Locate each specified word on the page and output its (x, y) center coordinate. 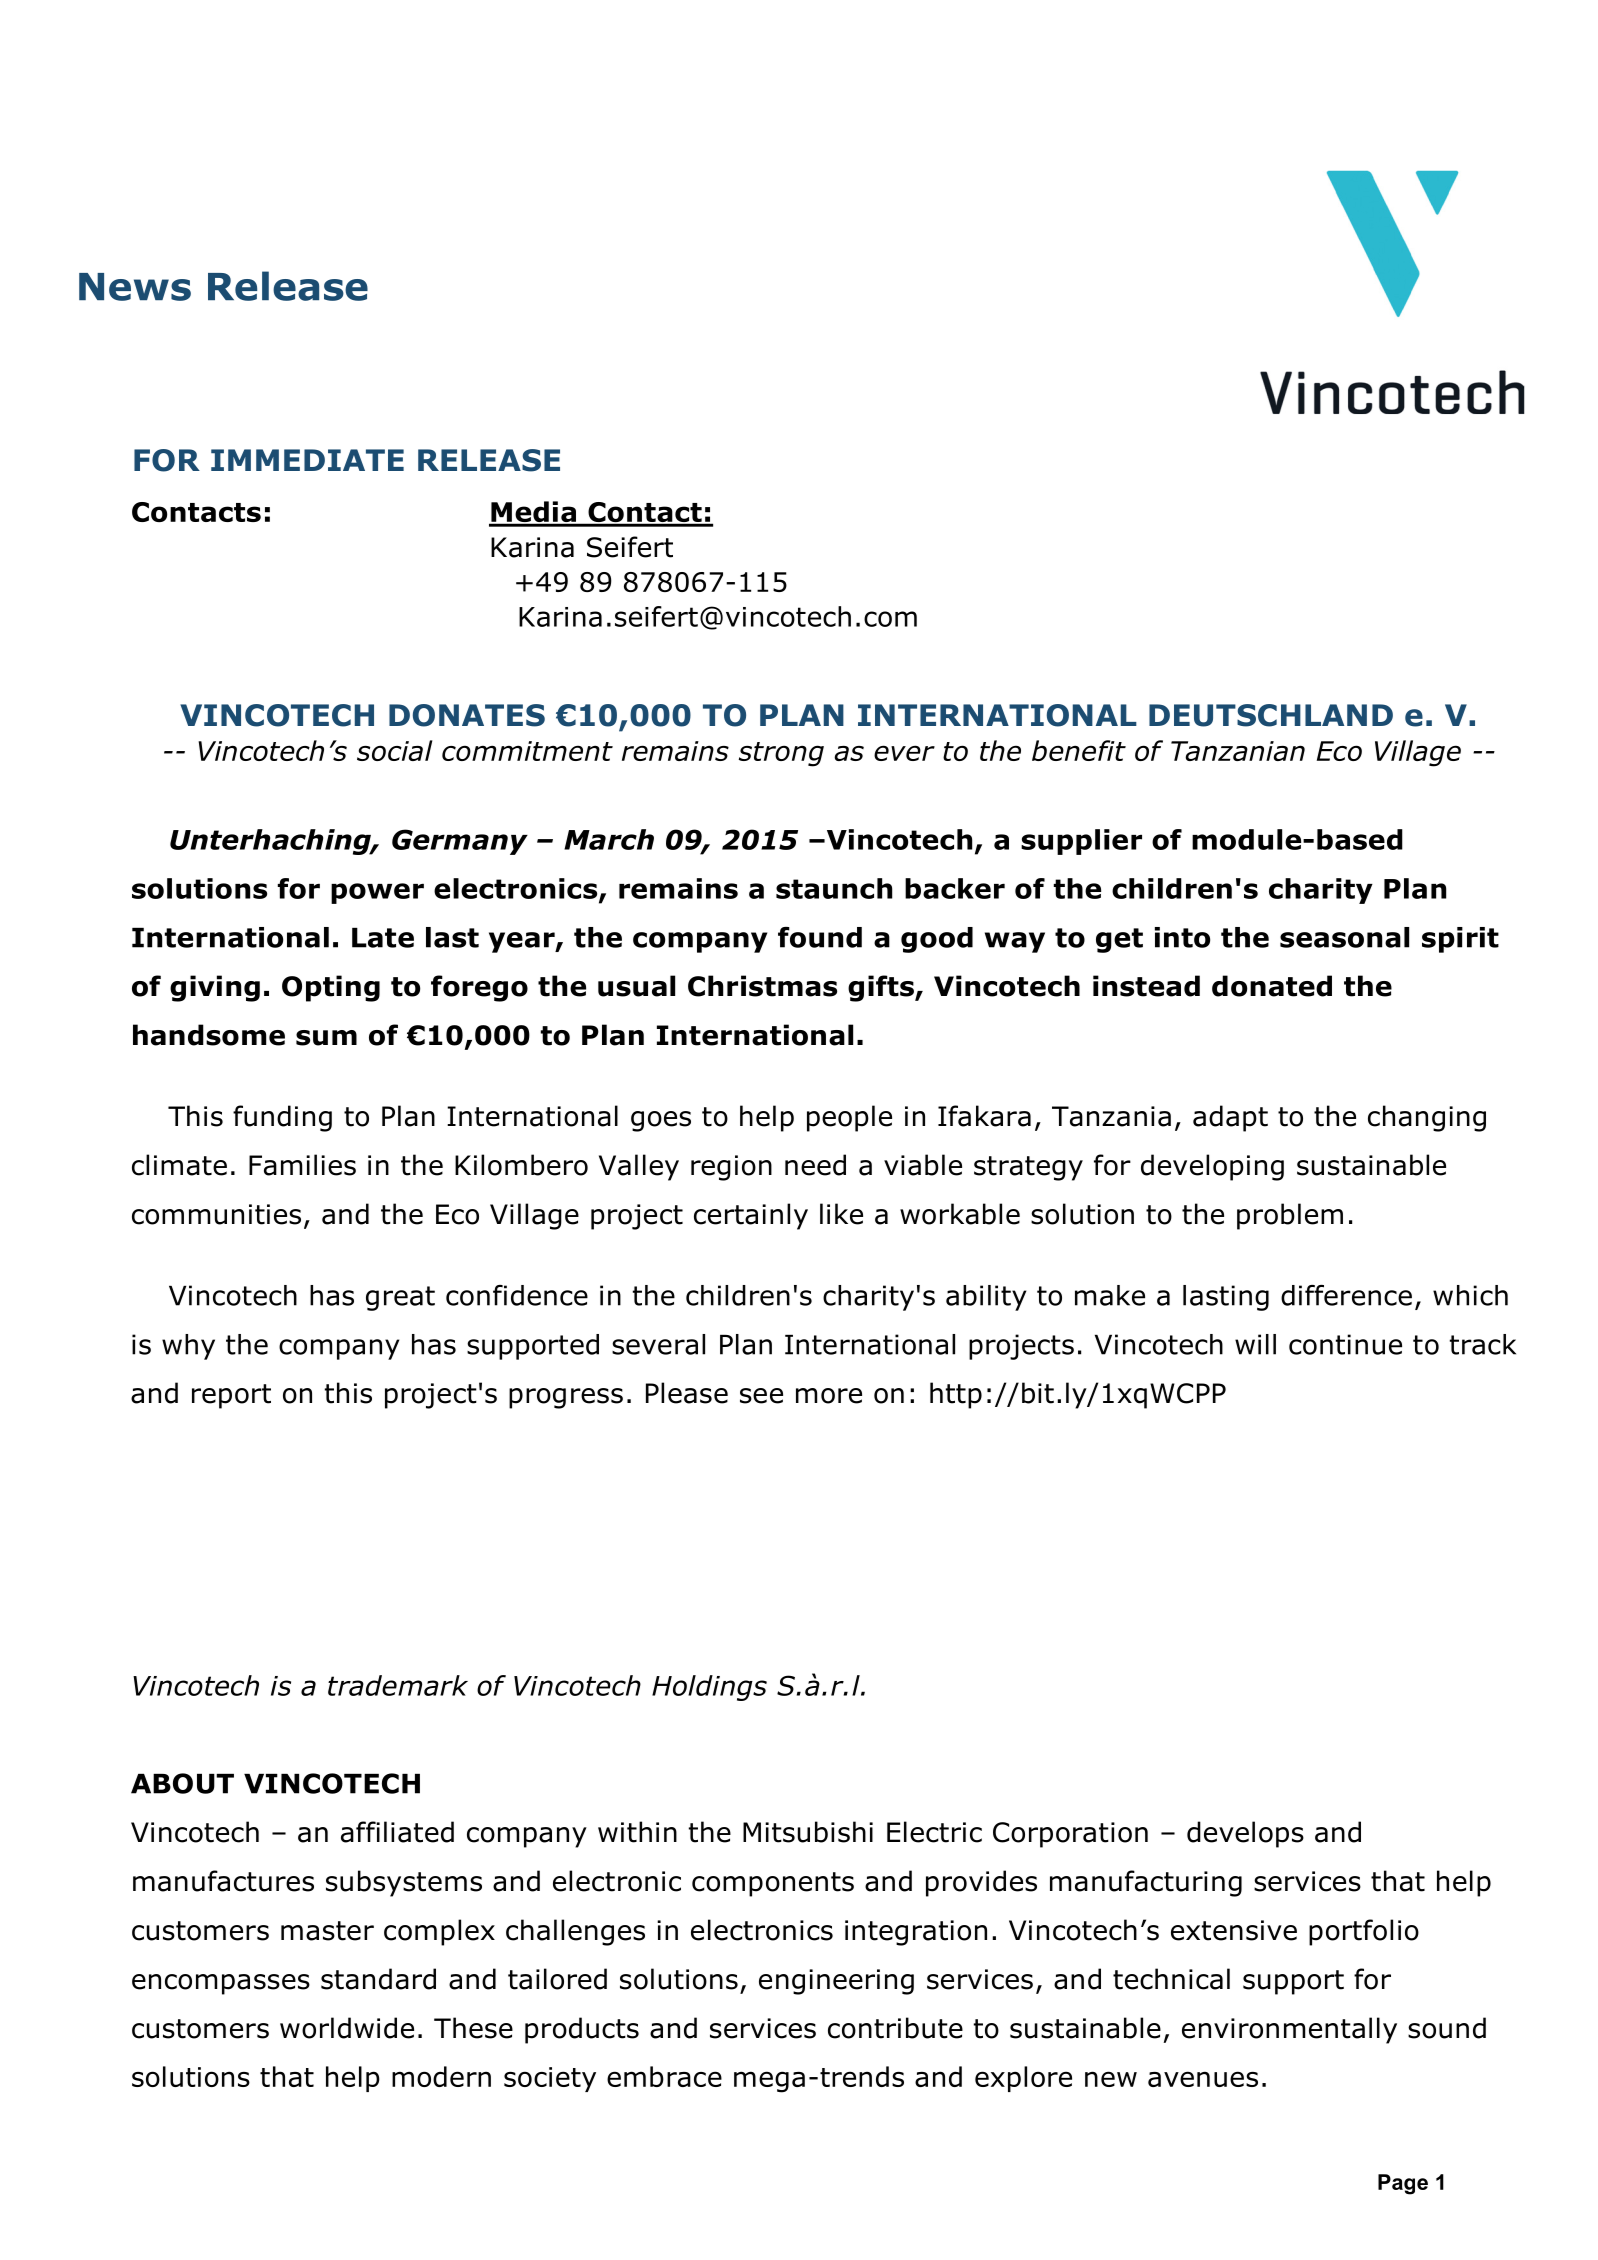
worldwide (347, 2028)
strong (781, 754)
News (135, 287)
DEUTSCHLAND (1271, 715)
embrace (664, 2076)
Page (1403, 2184)
